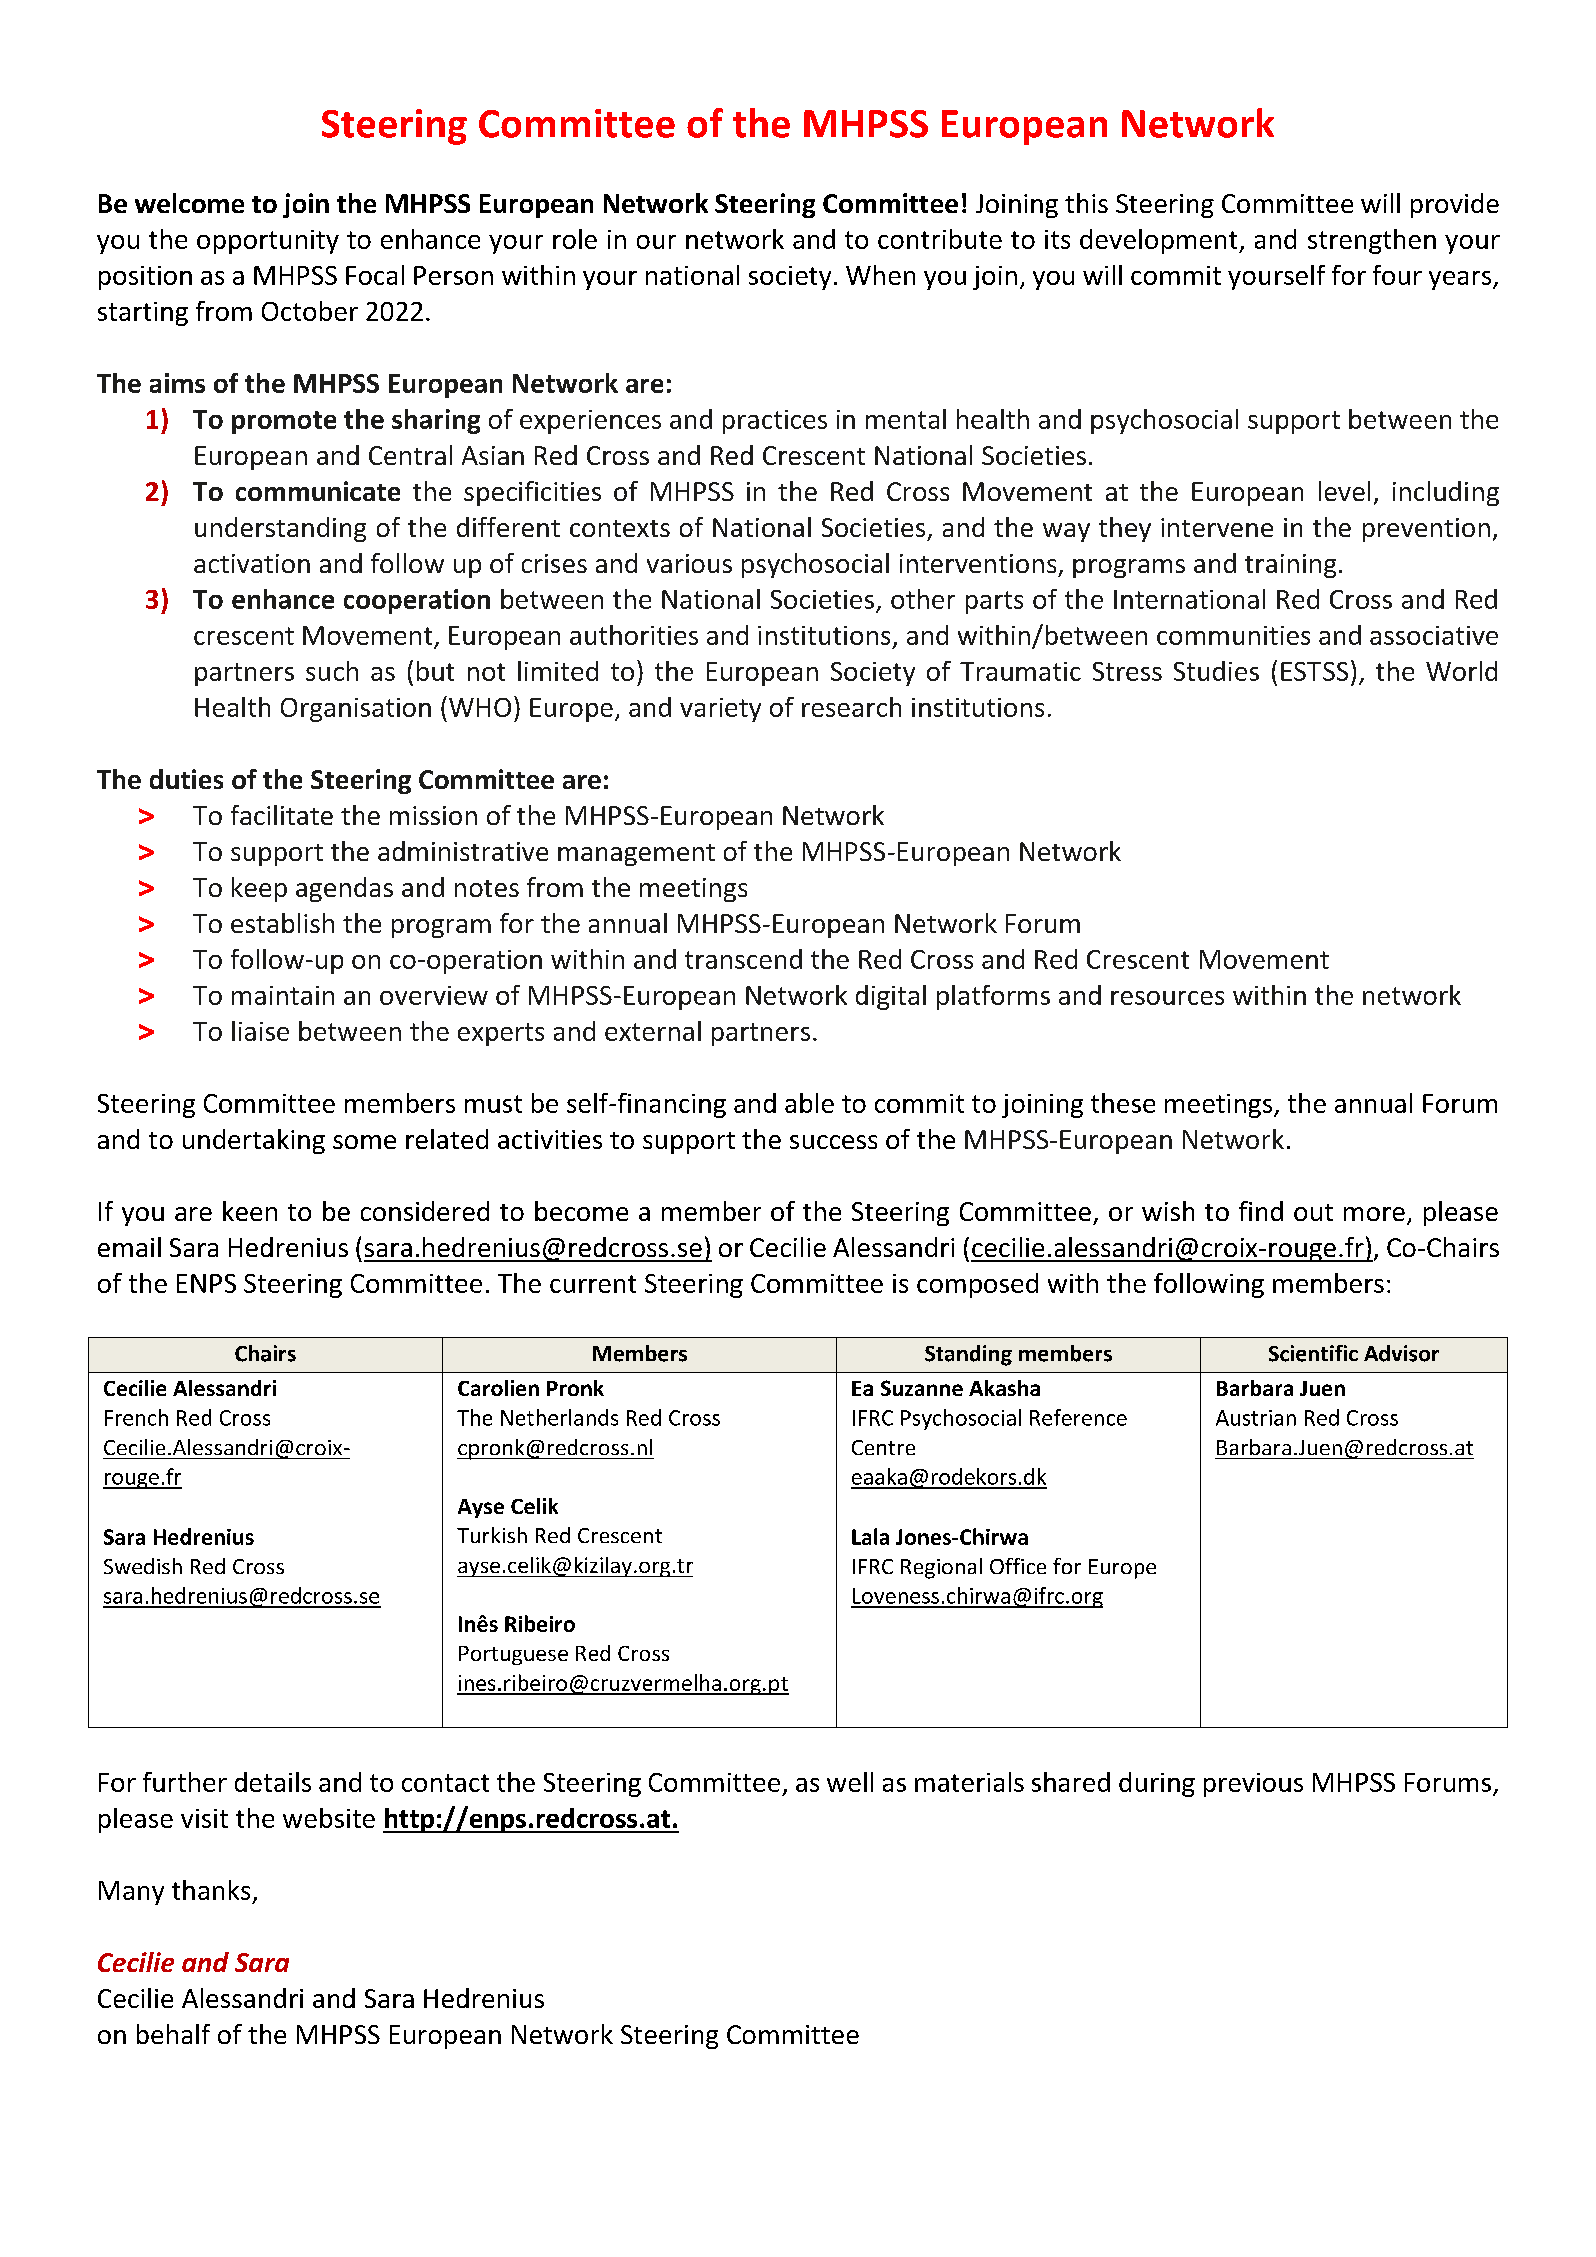  Describe the element at coordinates (268, 242) in the page. I see `opportunity` at that location.
